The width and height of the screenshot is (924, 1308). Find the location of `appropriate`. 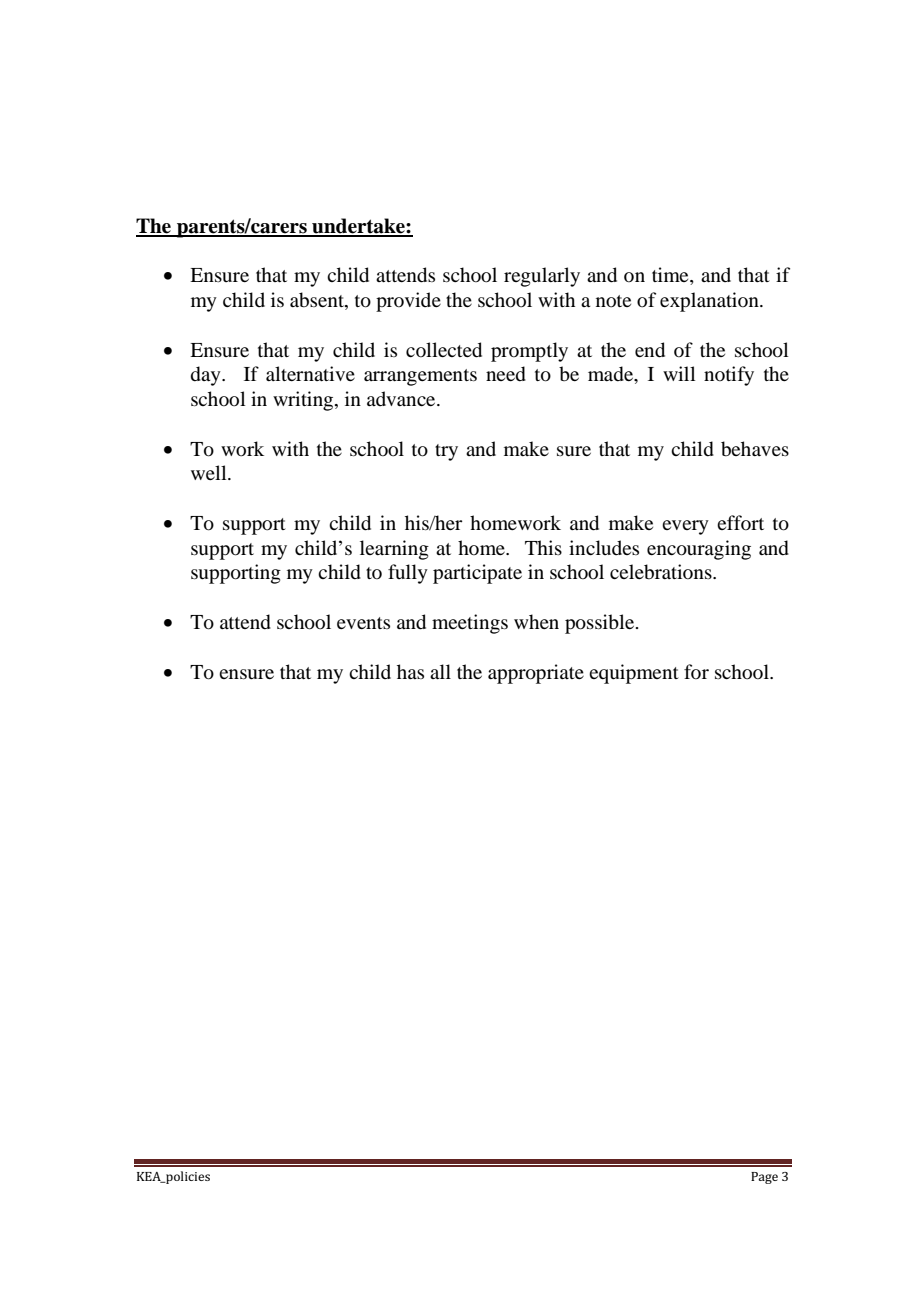

appropriate is located at coordinates (536, 674).
